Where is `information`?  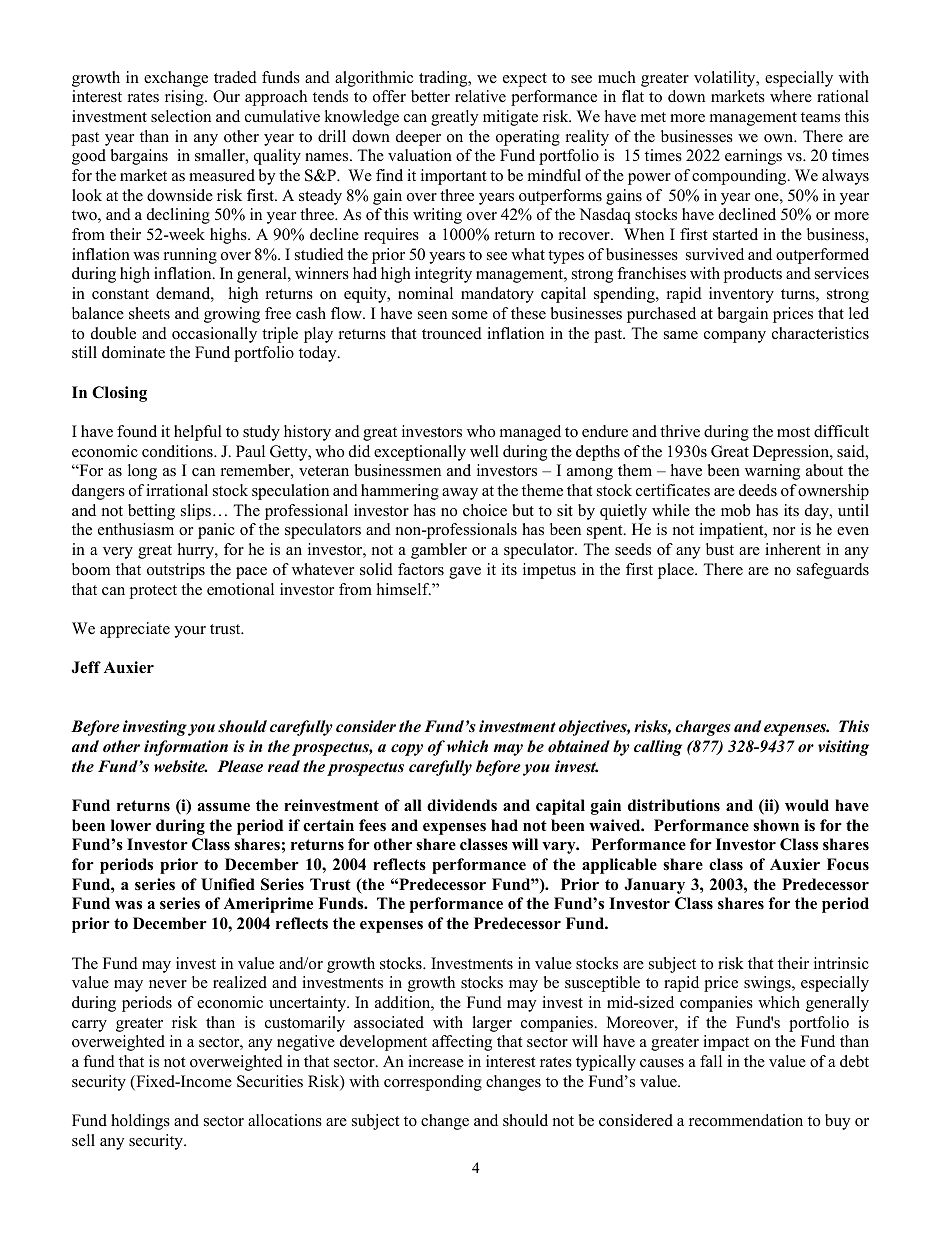
information is located at coordinates (186, 748).
